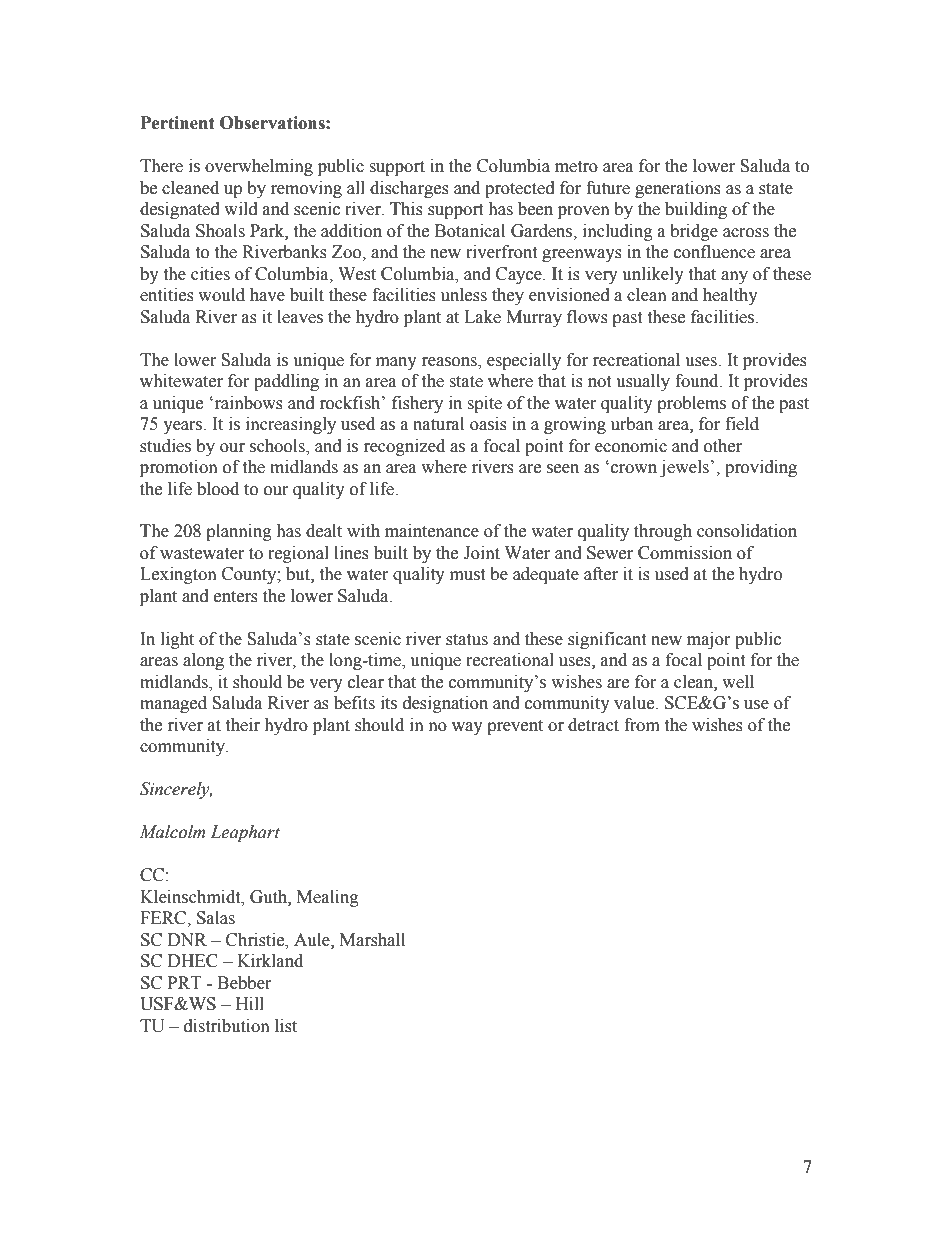 This page has height=1233, width=952. I want to click on problems, so click(691, 404).
